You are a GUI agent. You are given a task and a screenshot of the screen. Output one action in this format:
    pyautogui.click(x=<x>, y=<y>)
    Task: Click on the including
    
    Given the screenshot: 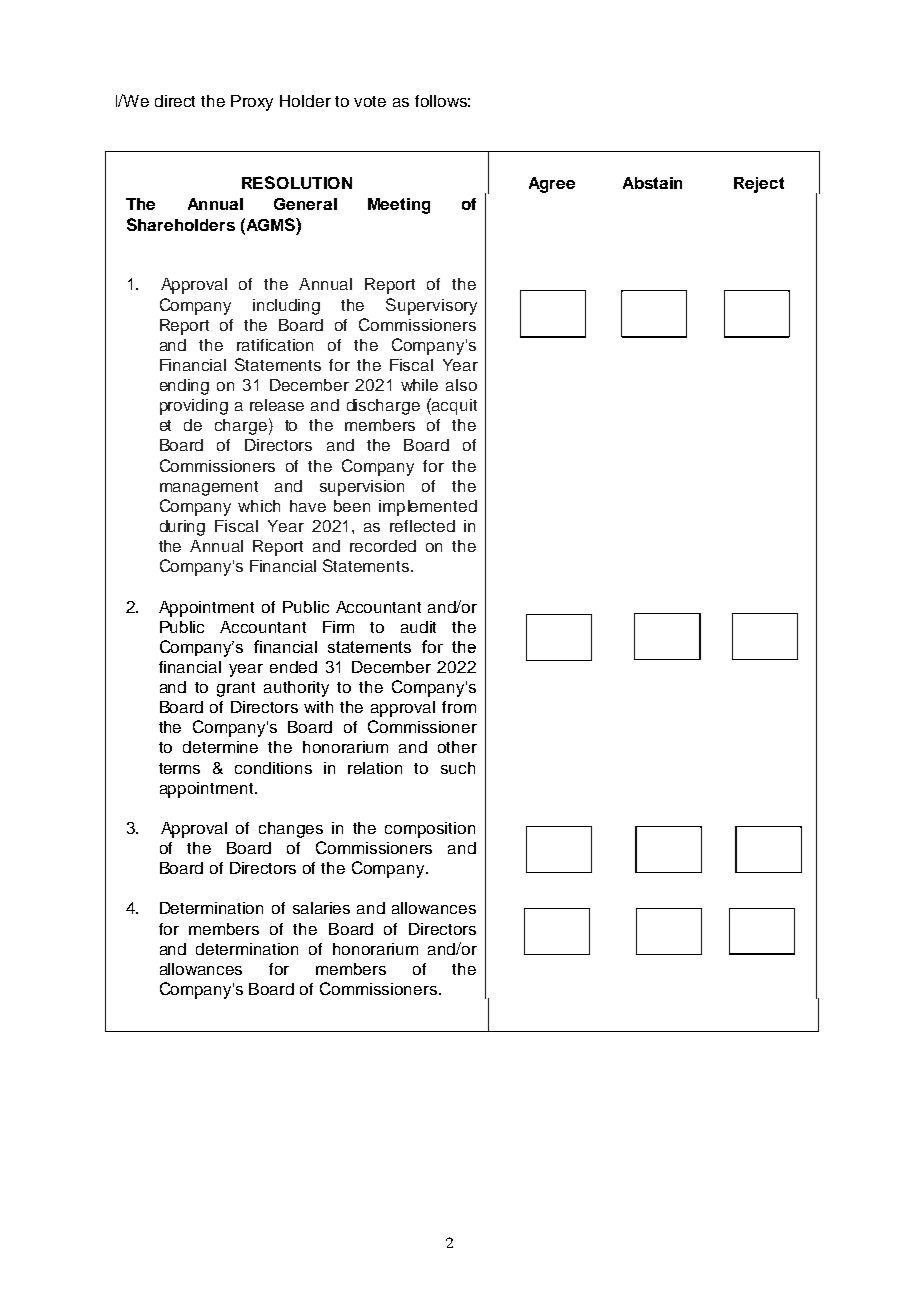 What is the action you would take?
    pyautogui.click(x=286, y=307)
